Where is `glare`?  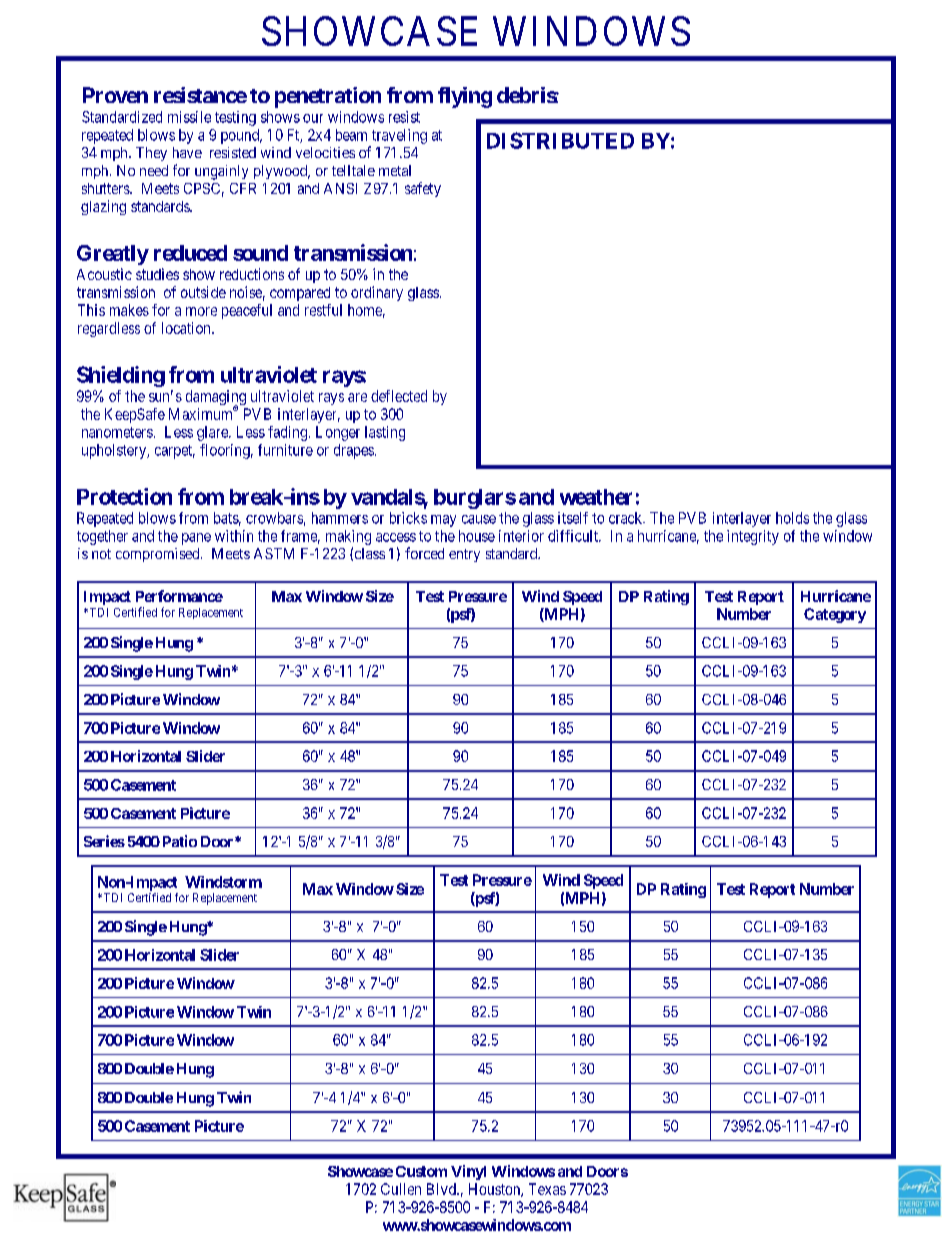
glare is located at coordinates (213, 433).
